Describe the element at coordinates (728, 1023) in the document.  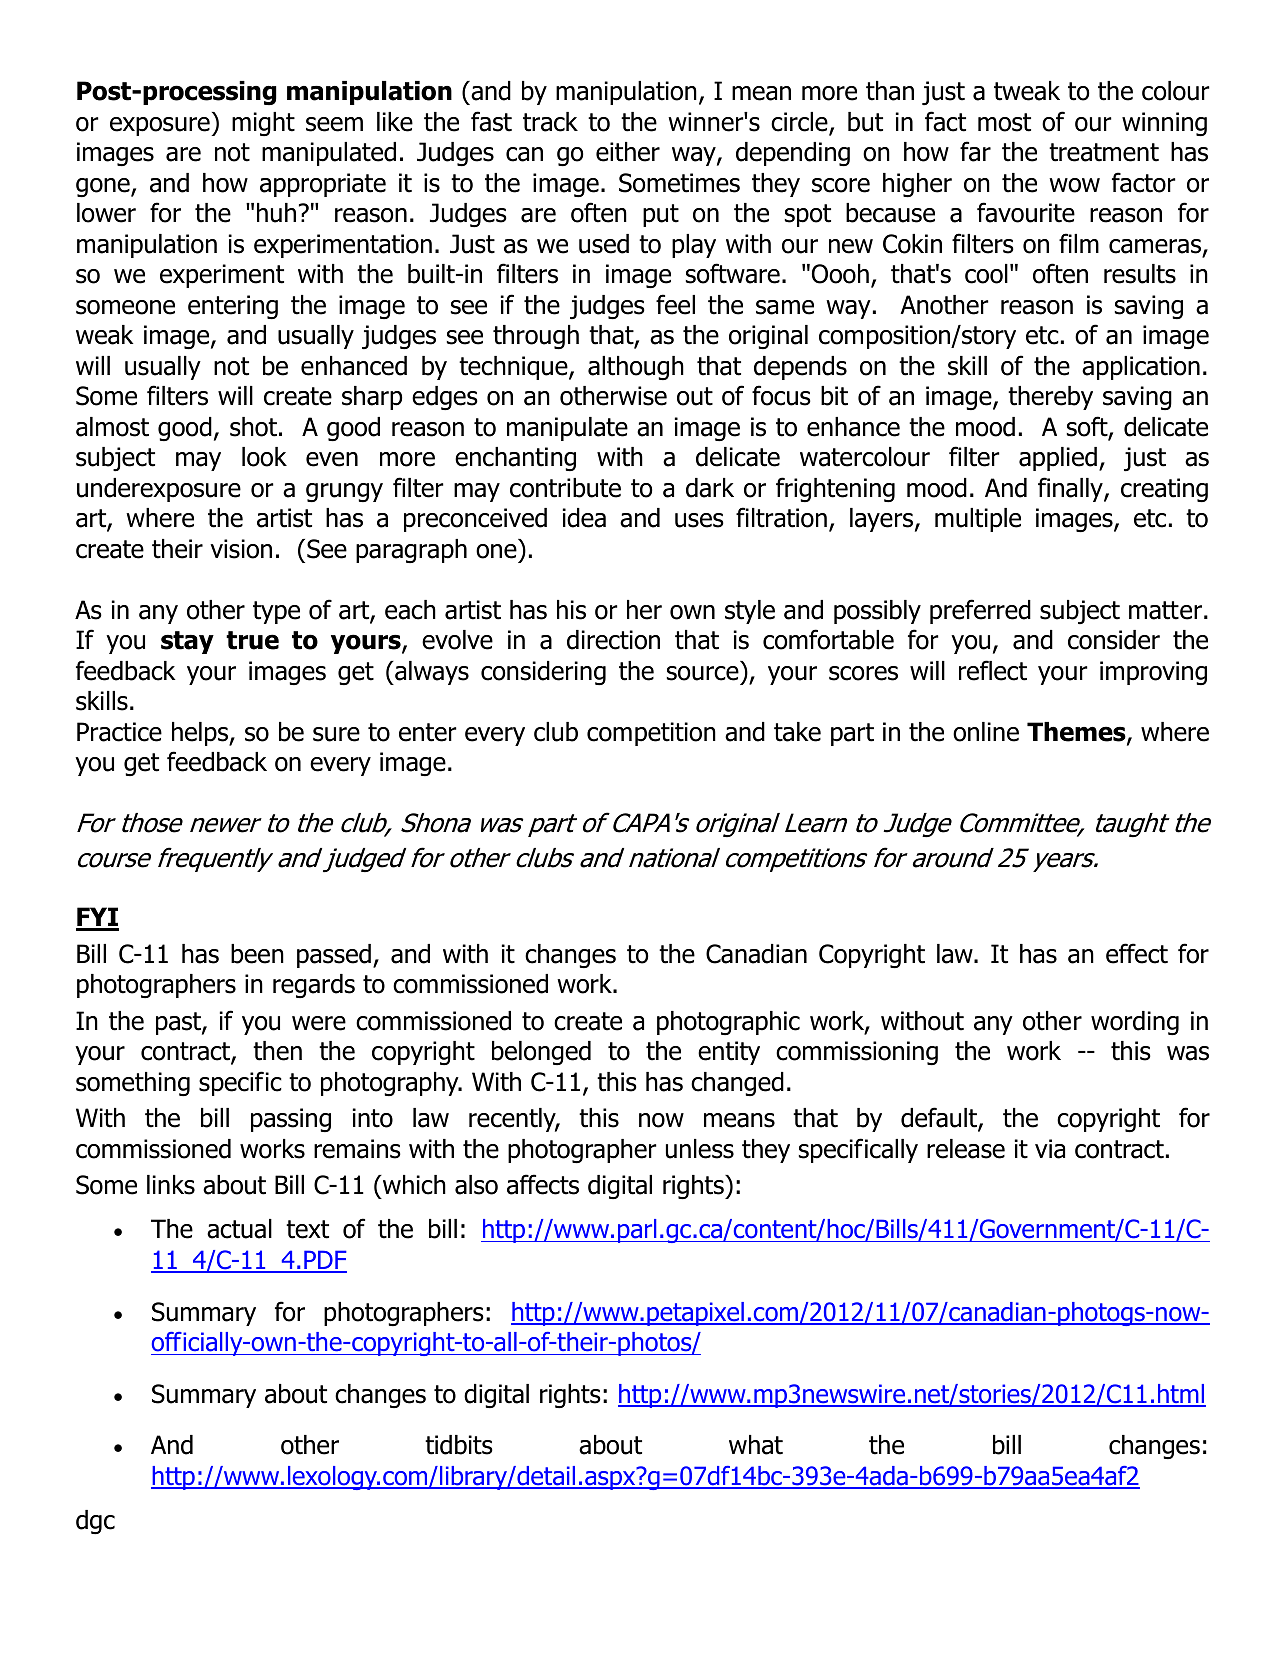
I see `photographic` at that location.
